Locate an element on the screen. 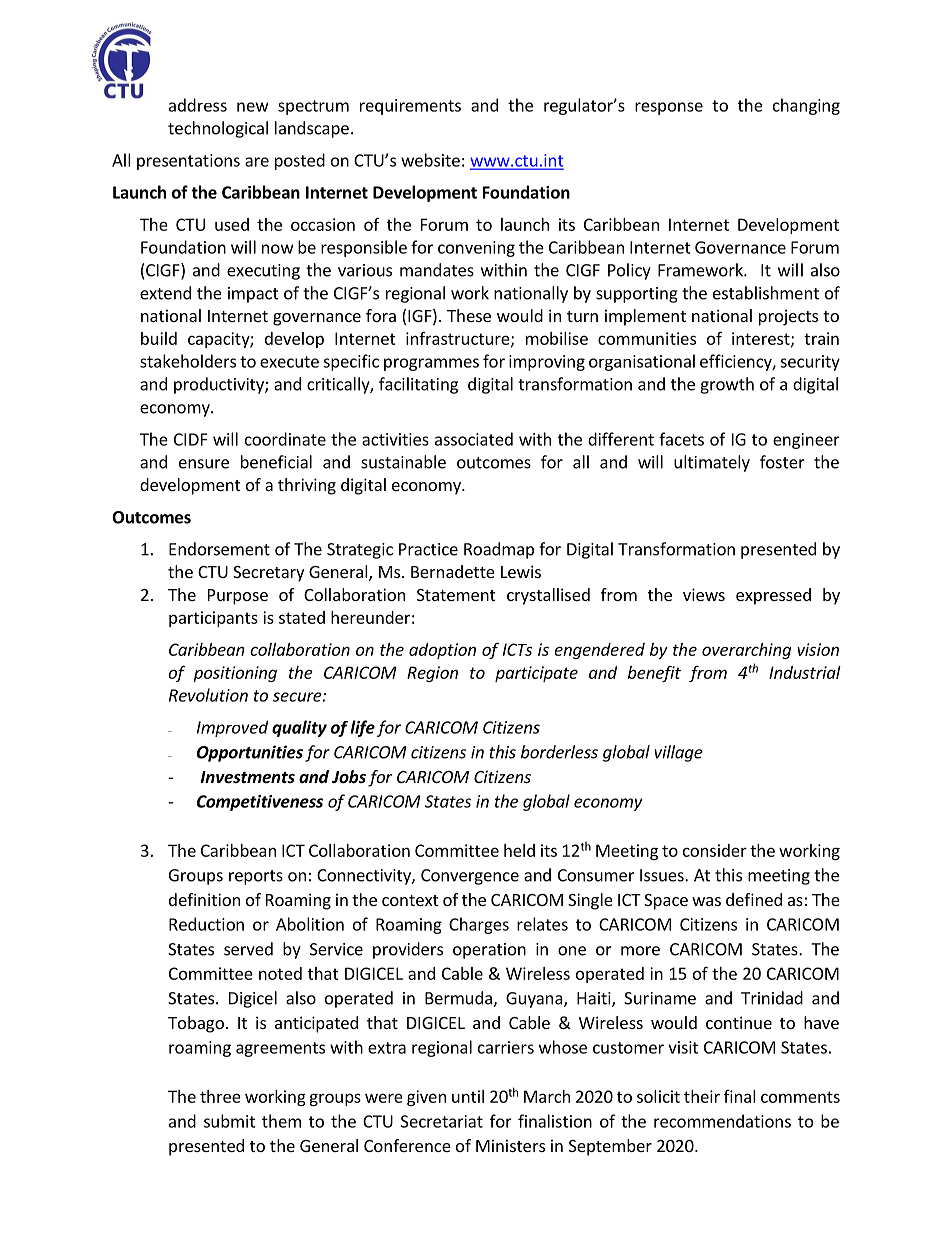  overarching is located at coordinates (746, 651).
